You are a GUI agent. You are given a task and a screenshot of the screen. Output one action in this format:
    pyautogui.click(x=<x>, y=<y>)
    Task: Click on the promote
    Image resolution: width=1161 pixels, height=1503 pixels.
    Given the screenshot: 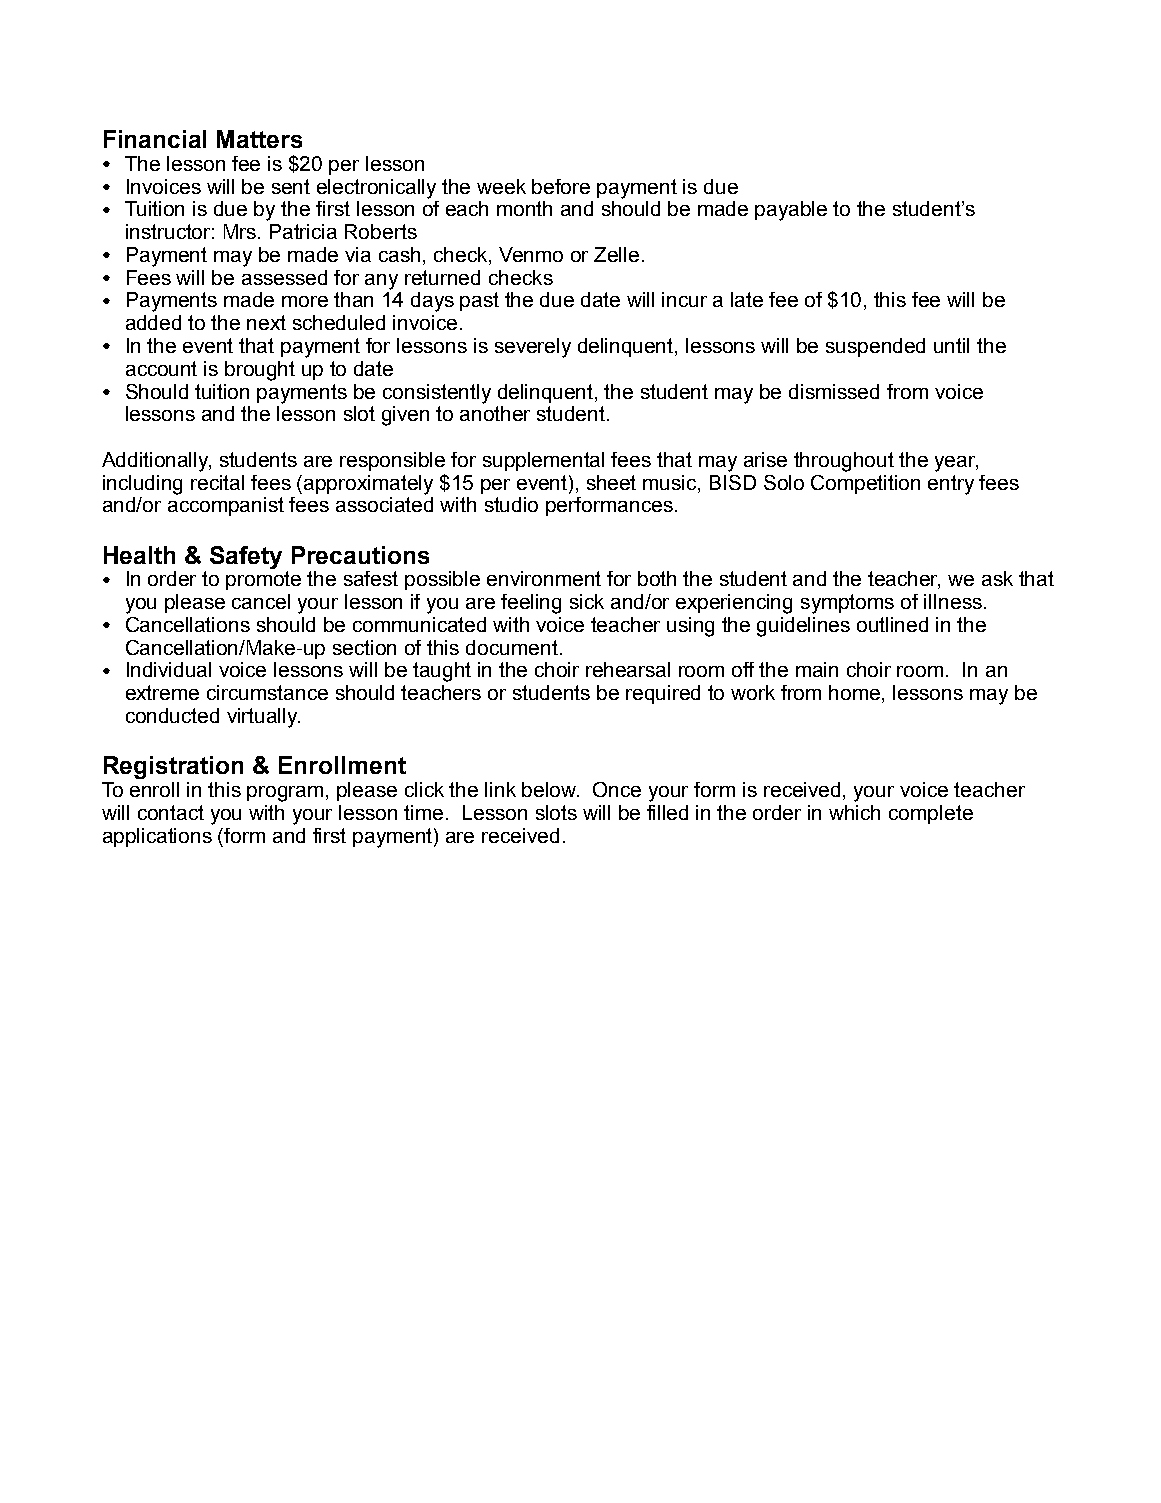 What is the action you would take?
    pyautogui.click(x=263, y=580)
